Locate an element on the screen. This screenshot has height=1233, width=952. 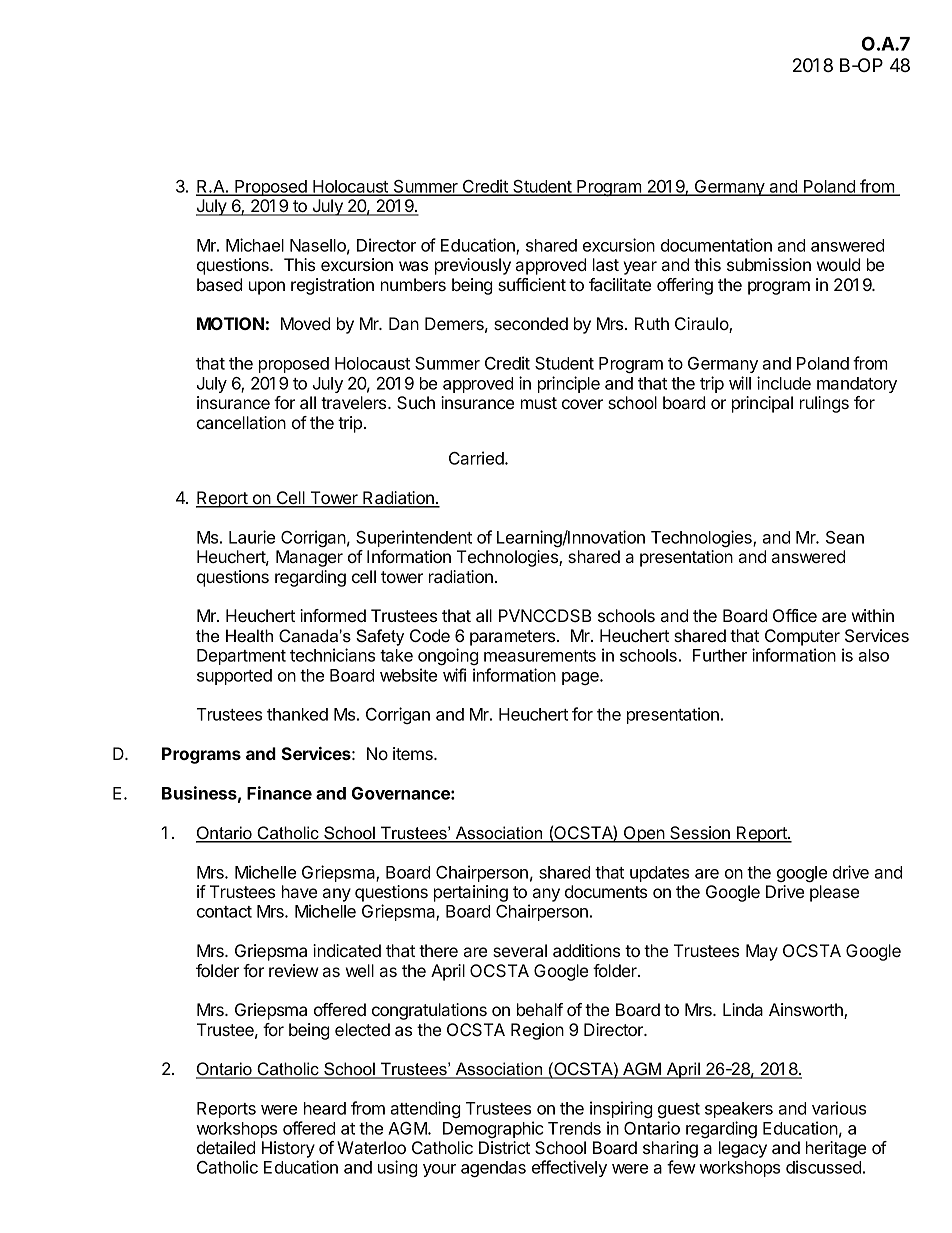
Laurie is located at coordinates (252, 537).
